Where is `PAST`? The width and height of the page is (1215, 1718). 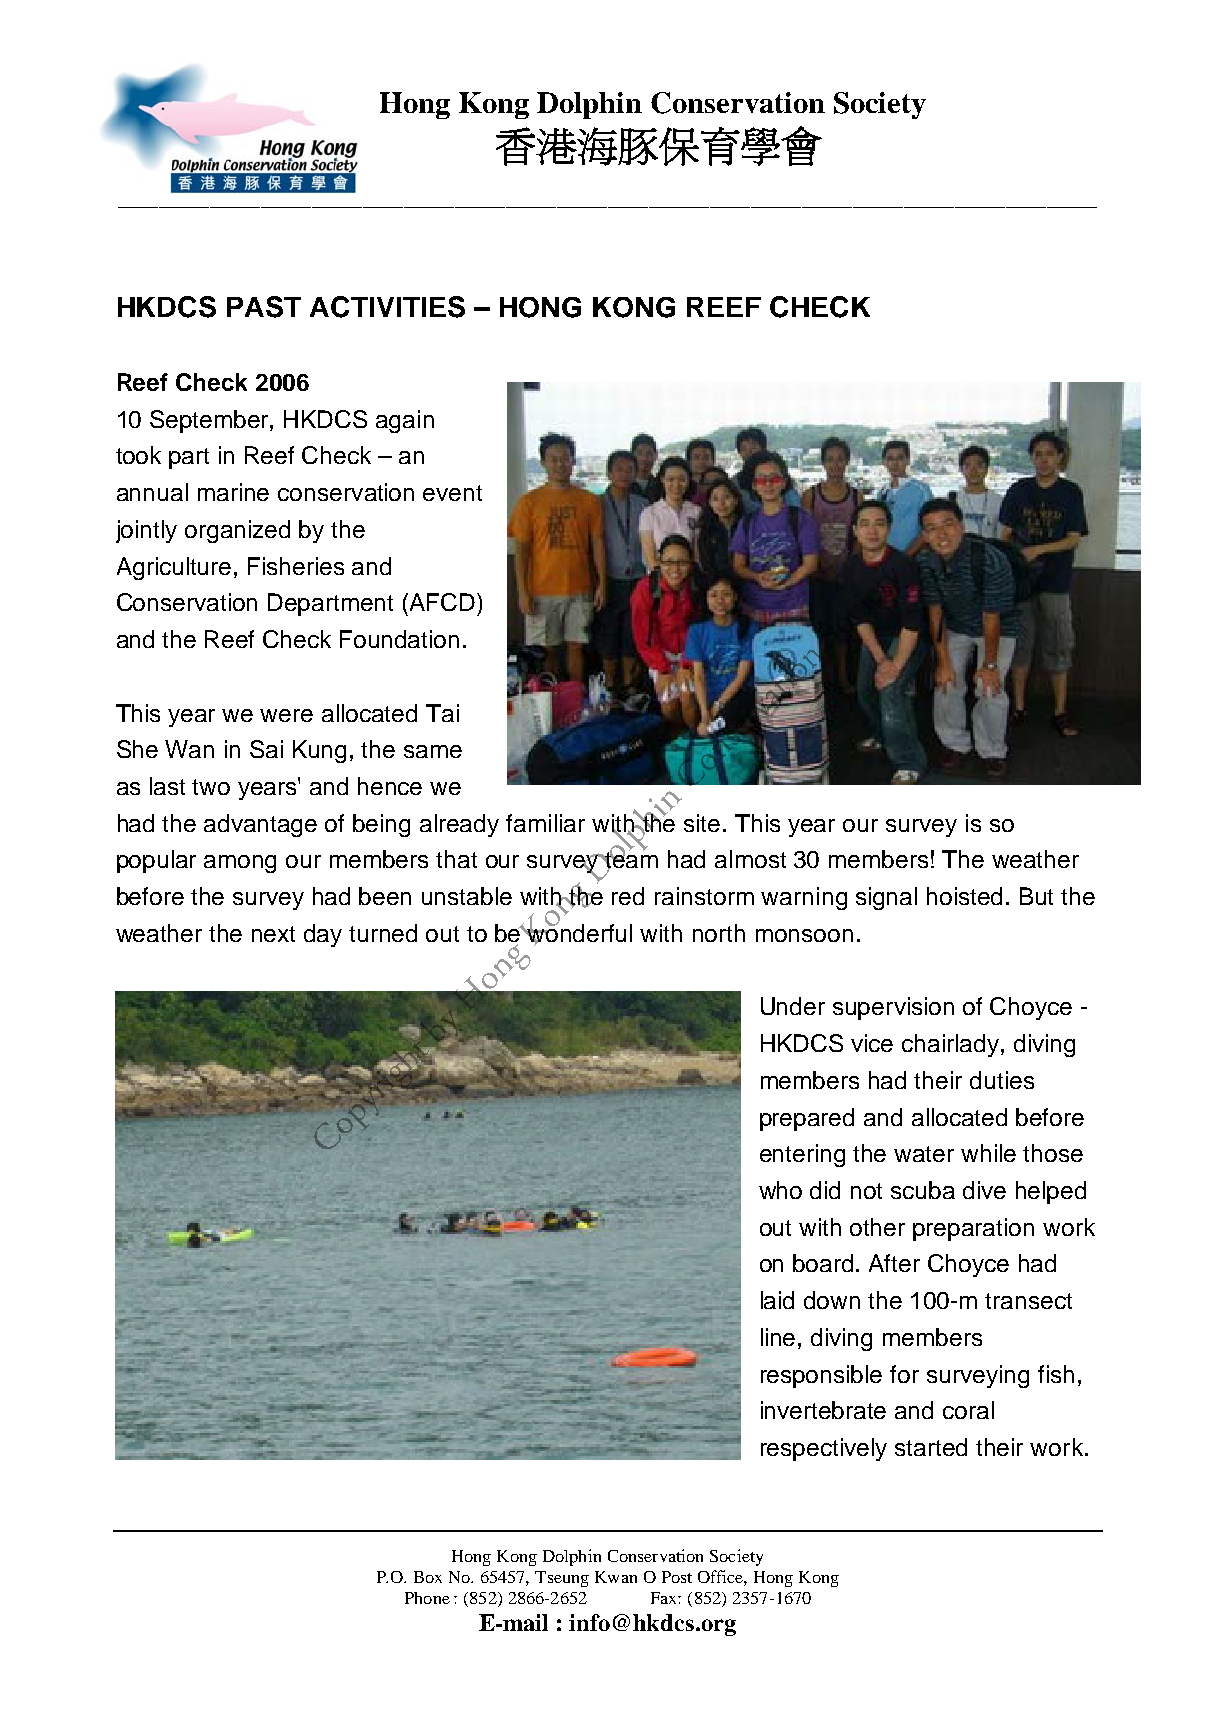
PAST is located at coordinates (264, 307).
